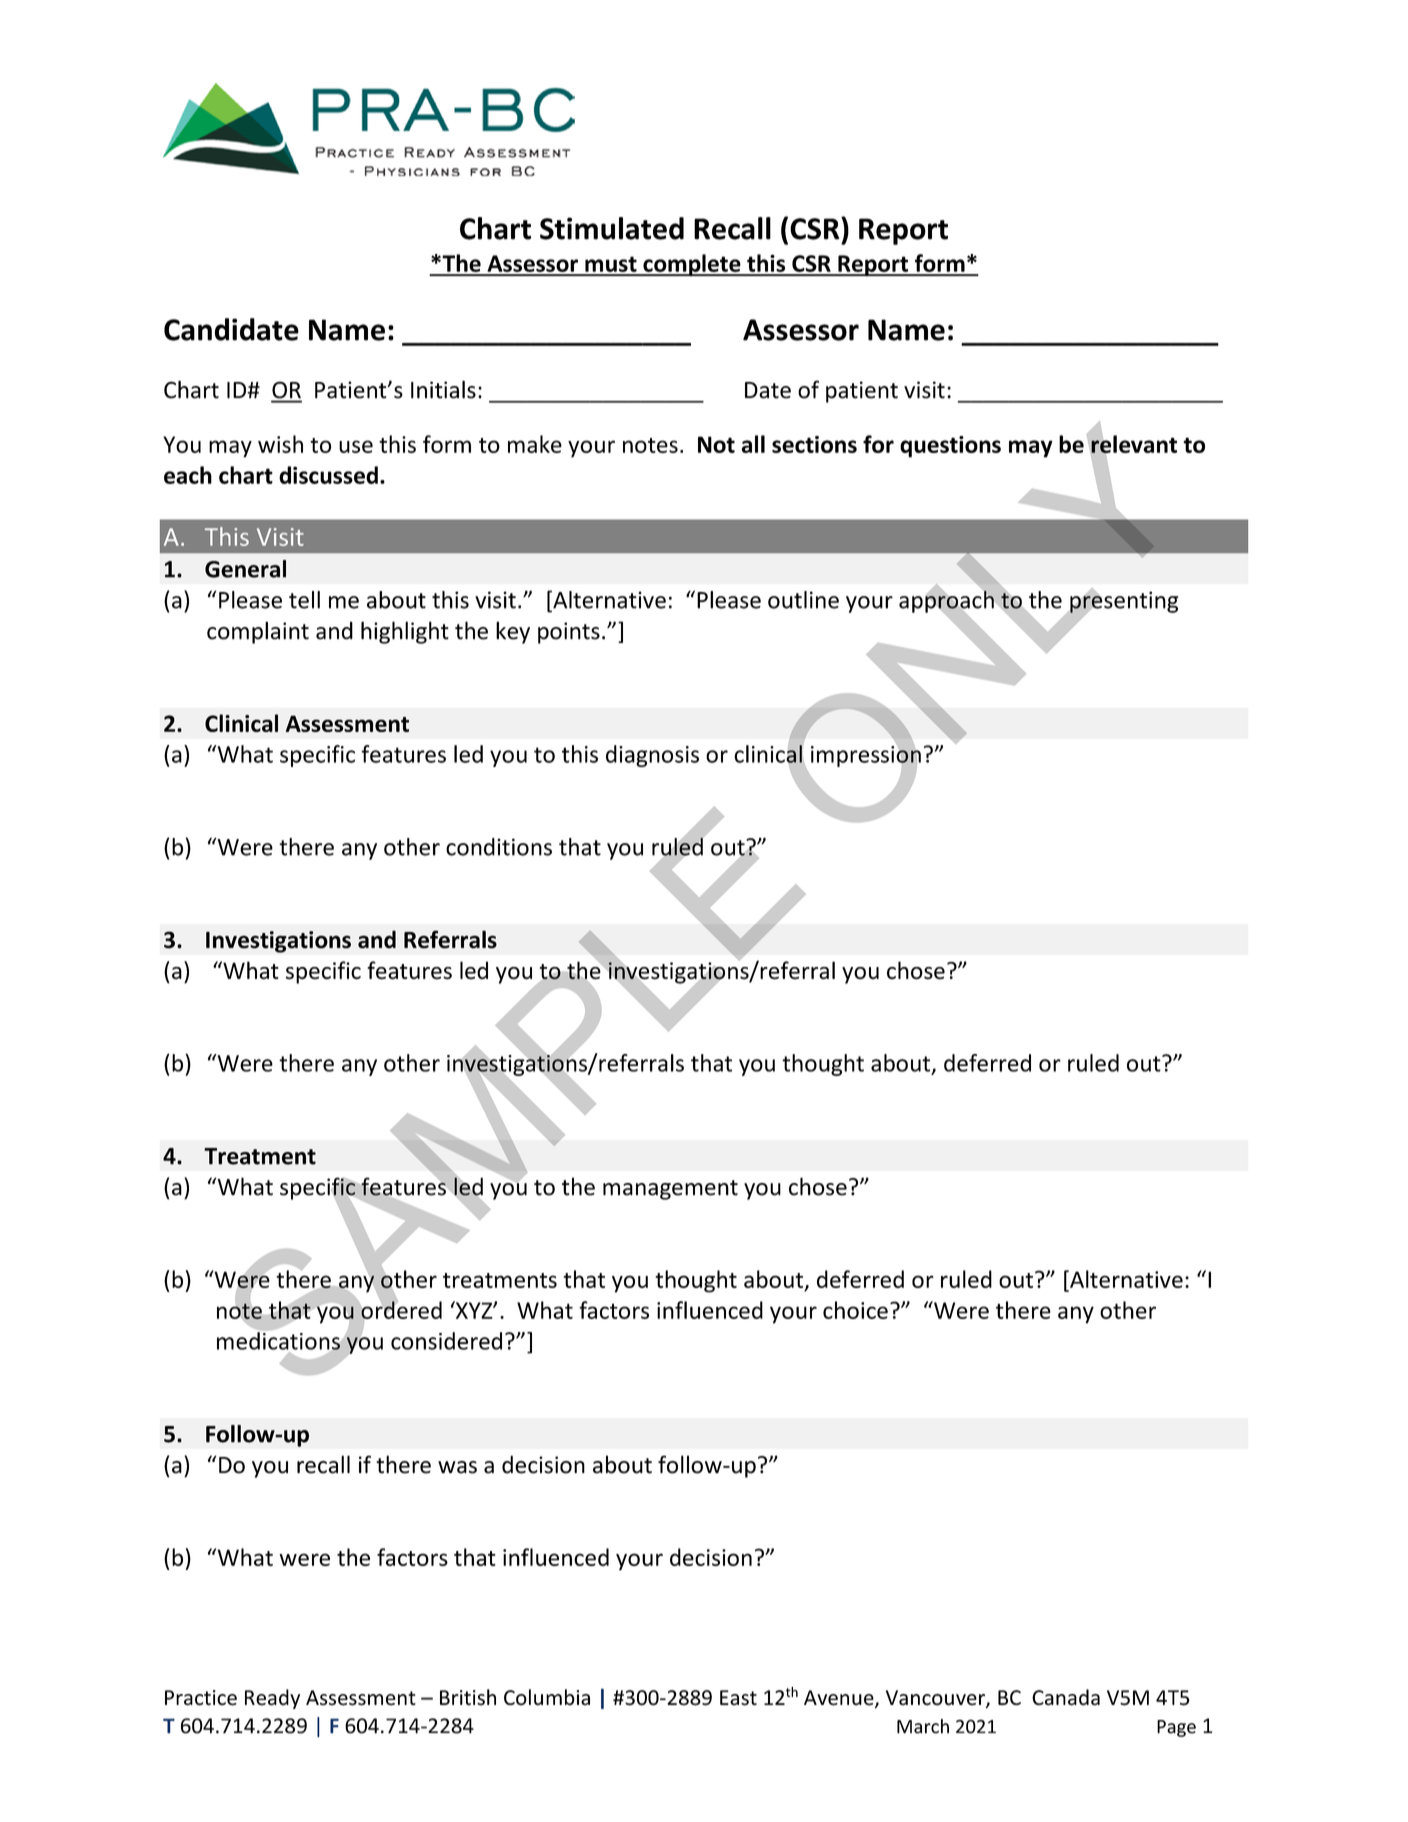 This page has width=1408, height=1822. I want to click on diagnosis, so click(652, 756).
